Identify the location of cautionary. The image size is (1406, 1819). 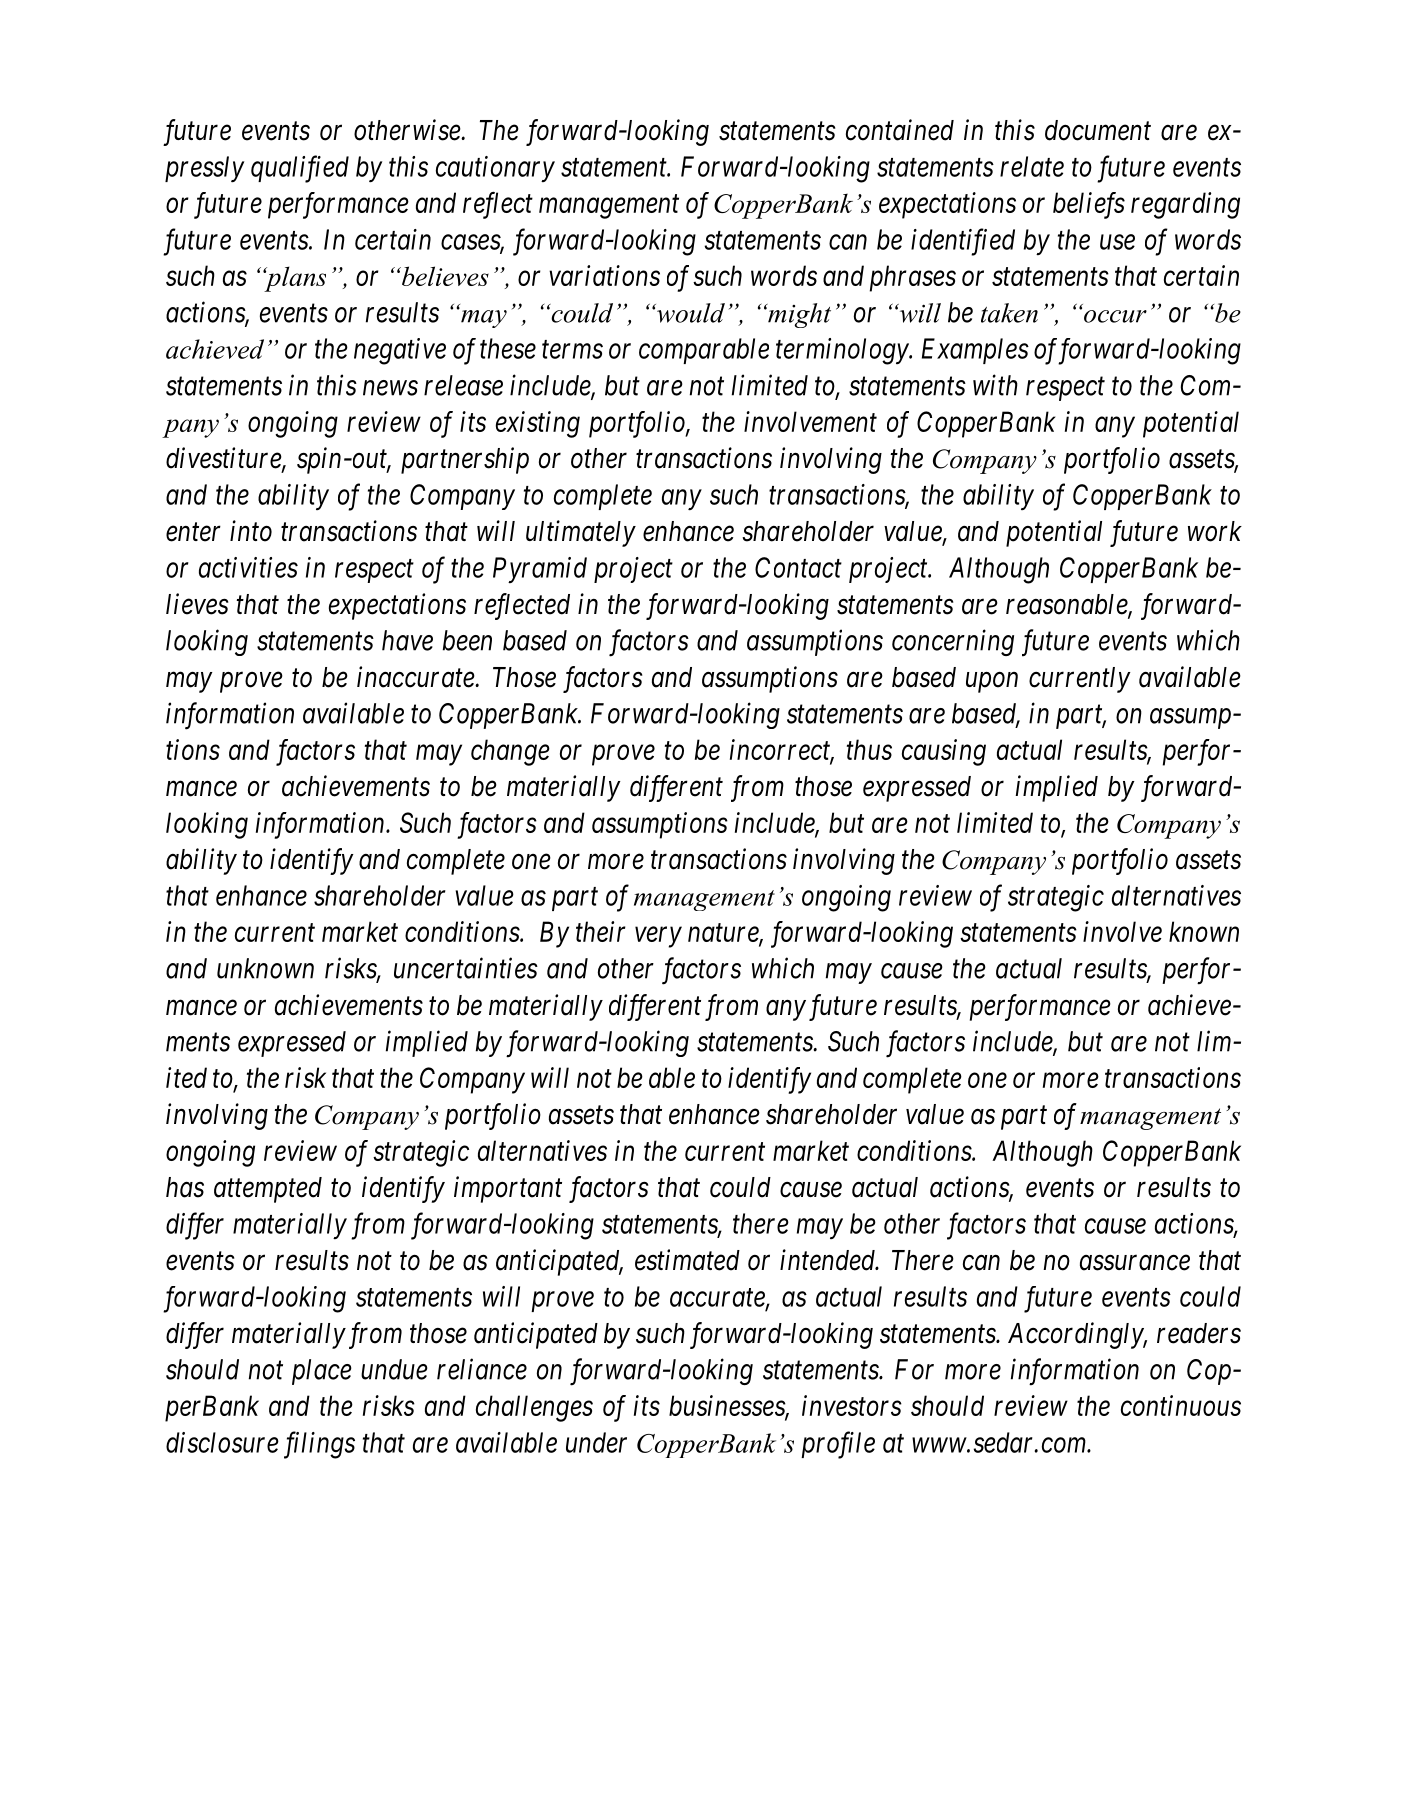
(495, 169).
